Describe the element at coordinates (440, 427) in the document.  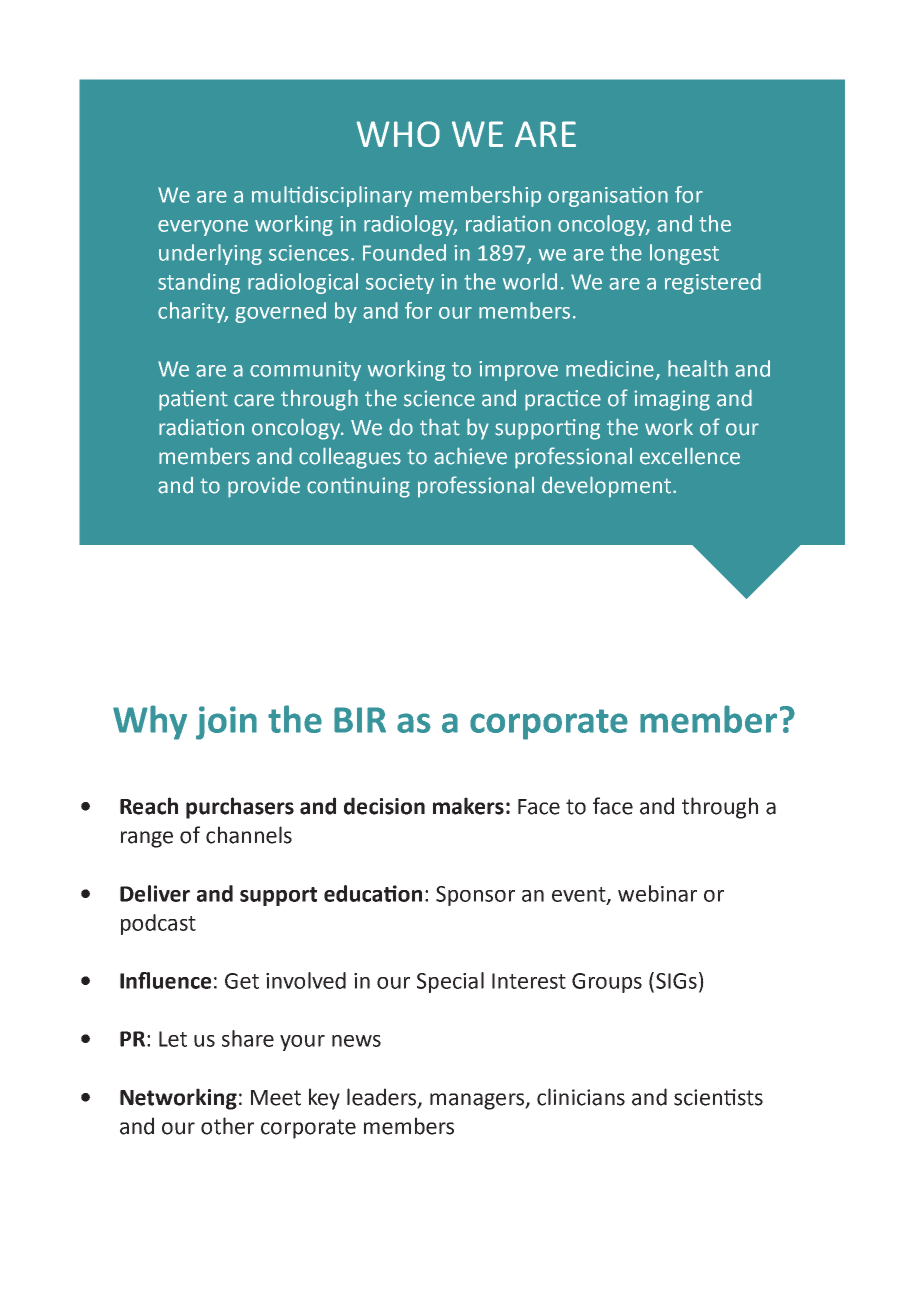
I see `that` at that location.
